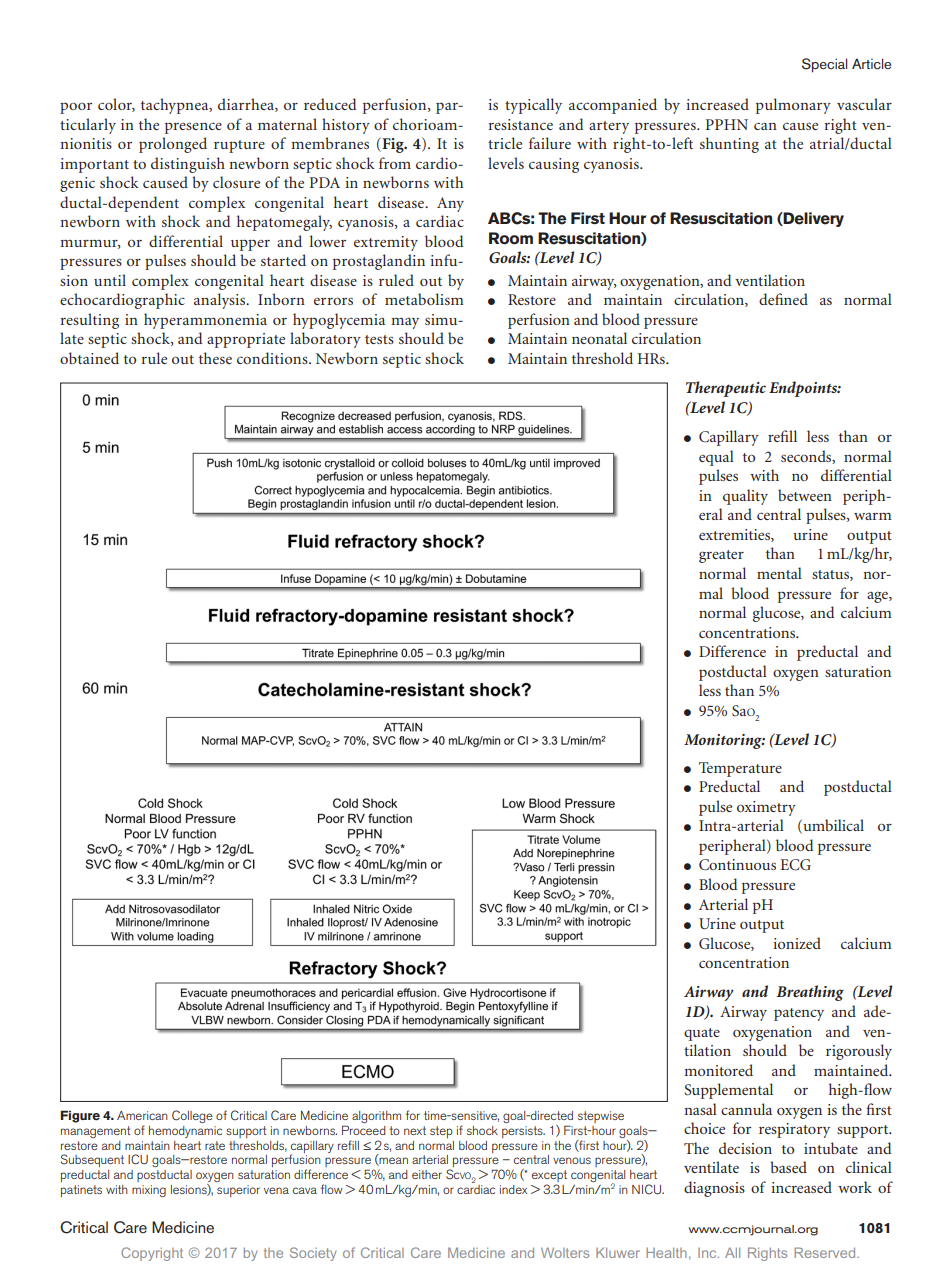  I want to click on may, so click(405, 323).
